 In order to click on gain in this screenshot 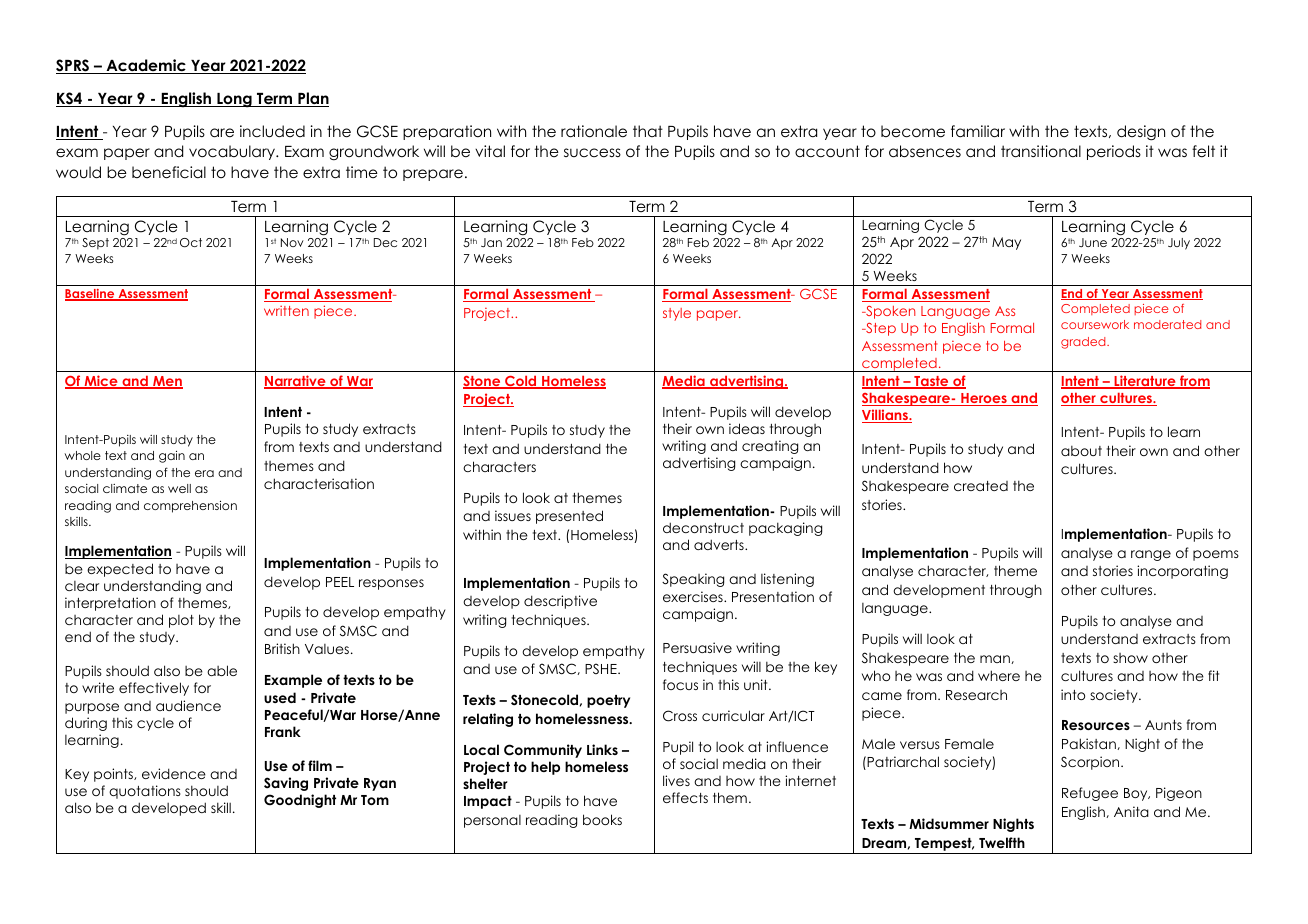, I will do `click(172, 456)`.
